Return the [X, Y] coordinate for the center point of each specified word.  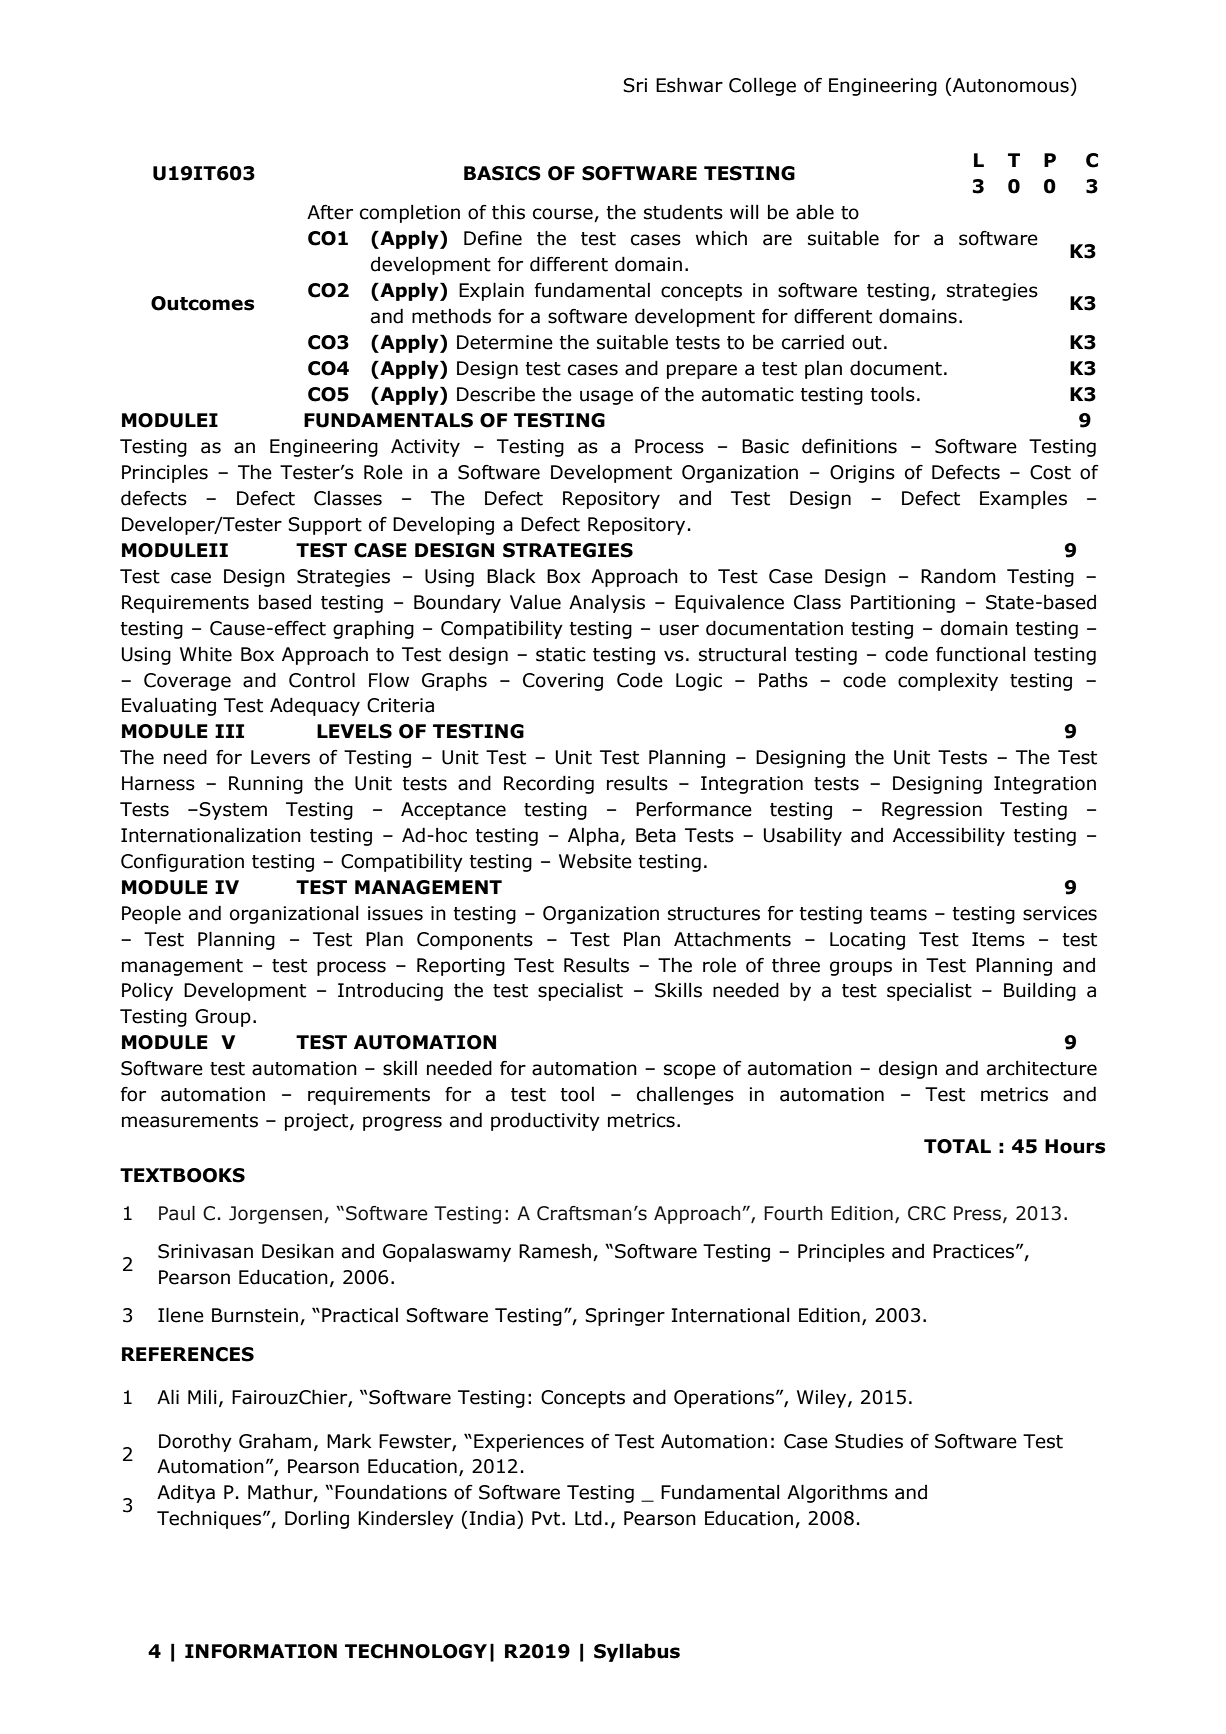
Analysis [607, 603]
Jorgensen [275, 1215]
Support [325, 526]
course [563, 214]
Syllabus [637, 1652]
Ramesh [556, 1252]
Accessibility [949, 836]
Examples [1023, 499]
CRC [927, 1213]
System [233, 811]
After [330, 212]
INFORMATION [261, 1651]
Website [595, 861]
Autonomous [1011, 85]
